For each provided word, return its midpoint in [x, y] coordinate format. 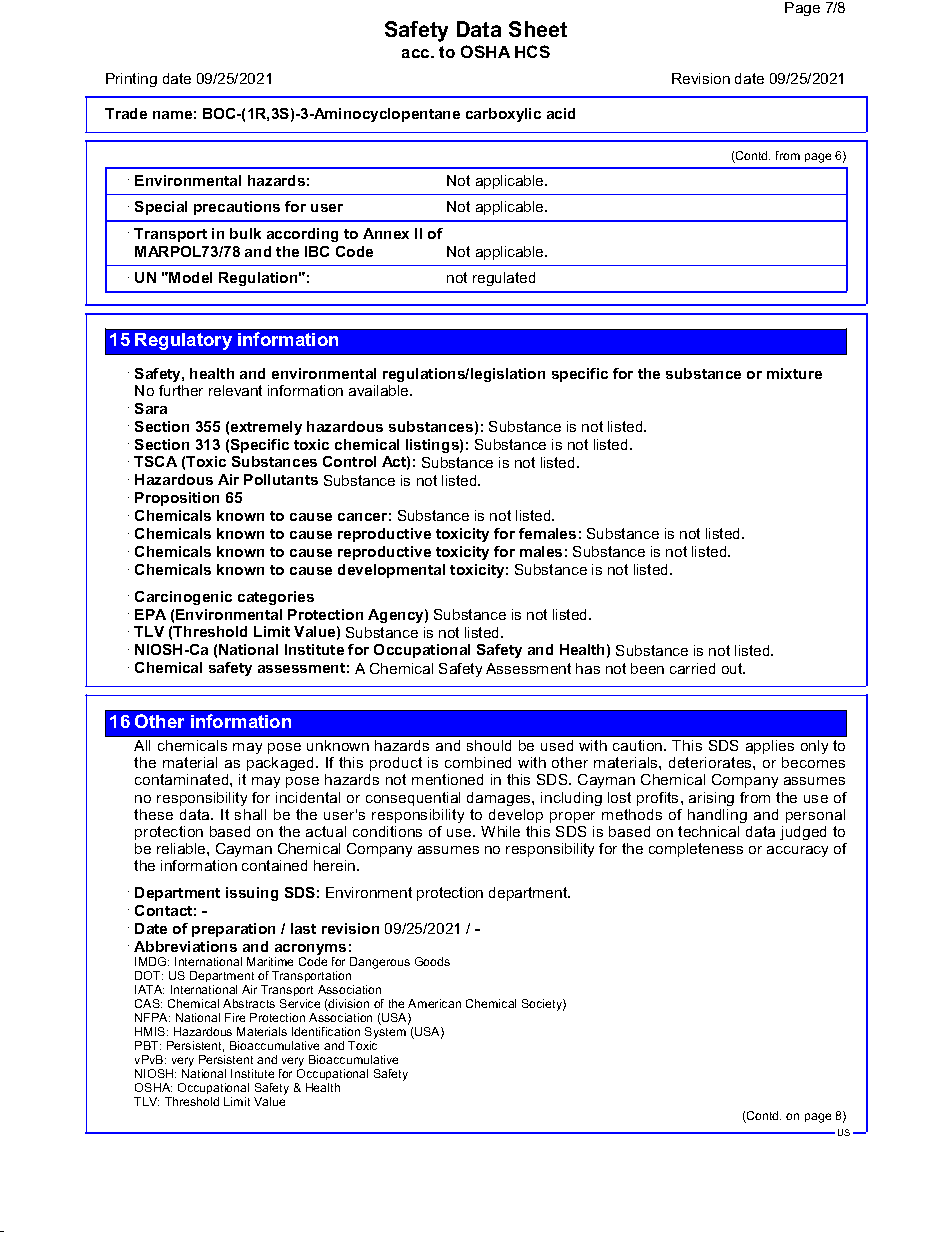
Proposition [177, 499]
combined [478, 762]
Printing [131, 80]
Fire [235, 1017]
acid [561, 113]
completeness [696, 850]
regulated [504, 279]
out [733, 668]
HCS [532, 51]
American [434, 1003]
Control [349, 461]
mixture [794, 373]
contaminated [183, 779]
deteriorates [711, 762]
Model [190, 277]
